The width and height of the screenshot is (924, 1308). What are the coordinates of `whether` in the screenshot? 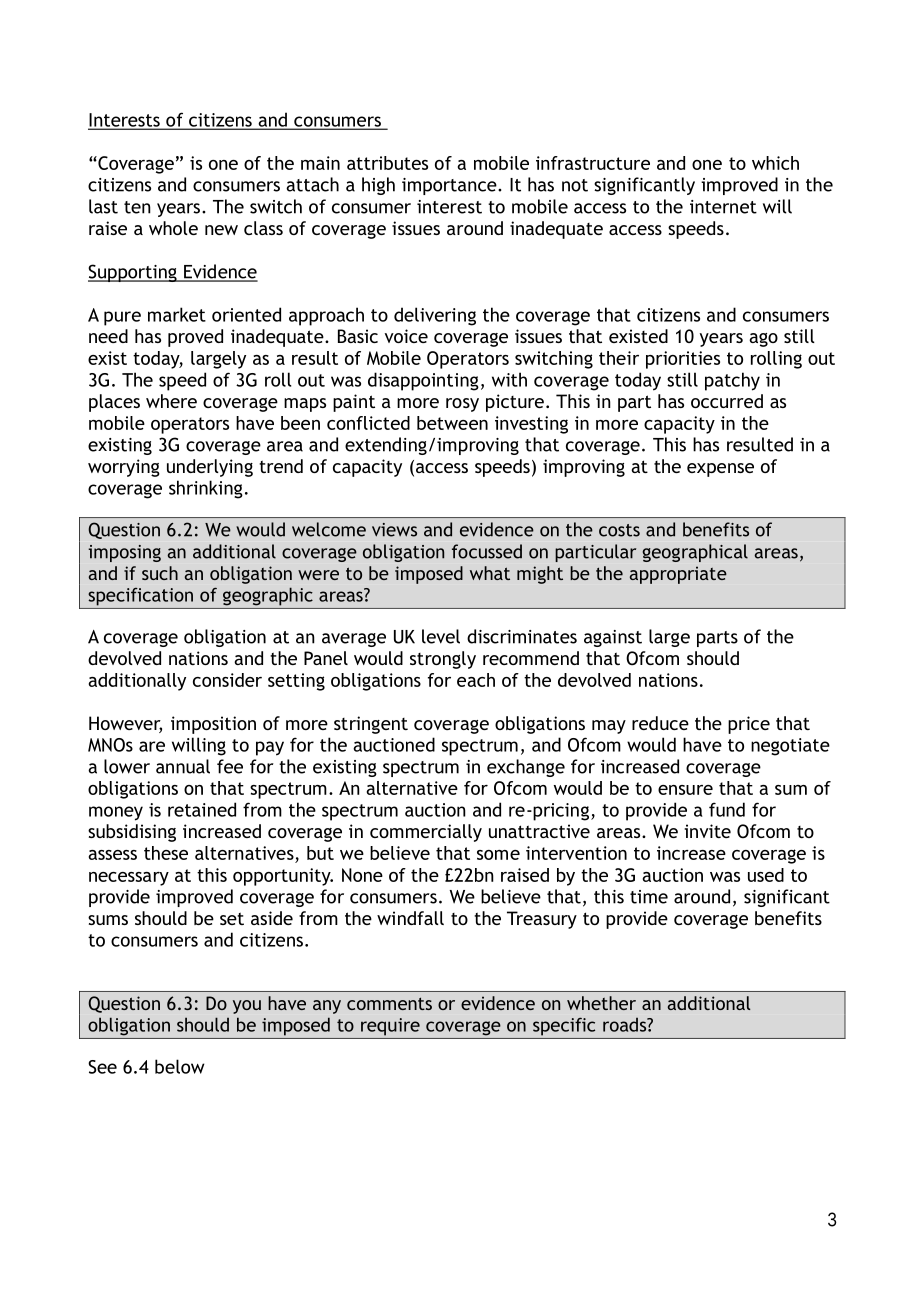 It's located at (601, 1003).
